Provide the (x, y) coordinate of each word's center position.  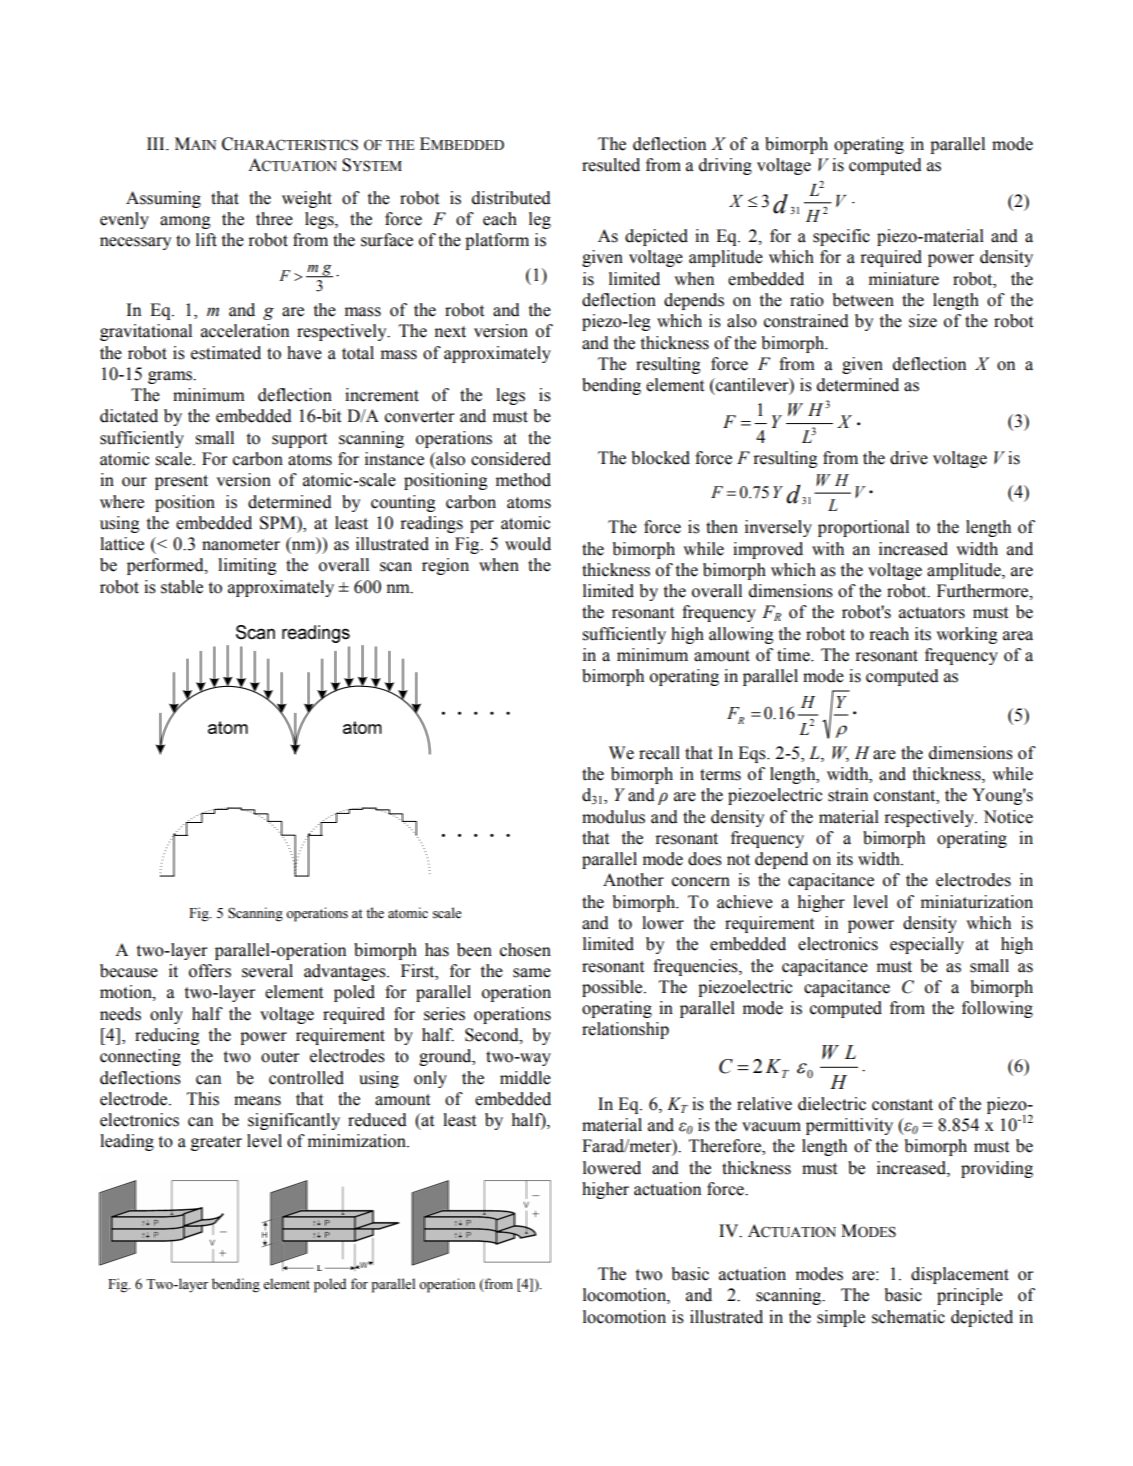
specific (841, 237)
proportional (863, 528)
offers (210, 971)
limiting (247, 566)
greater (216, 1143)
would (528, 544)
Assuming (163, 199)
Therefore (726, 1147)
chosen (525, 950)
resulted (611, 165)
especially (927, 945)
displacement (960, 1275)
